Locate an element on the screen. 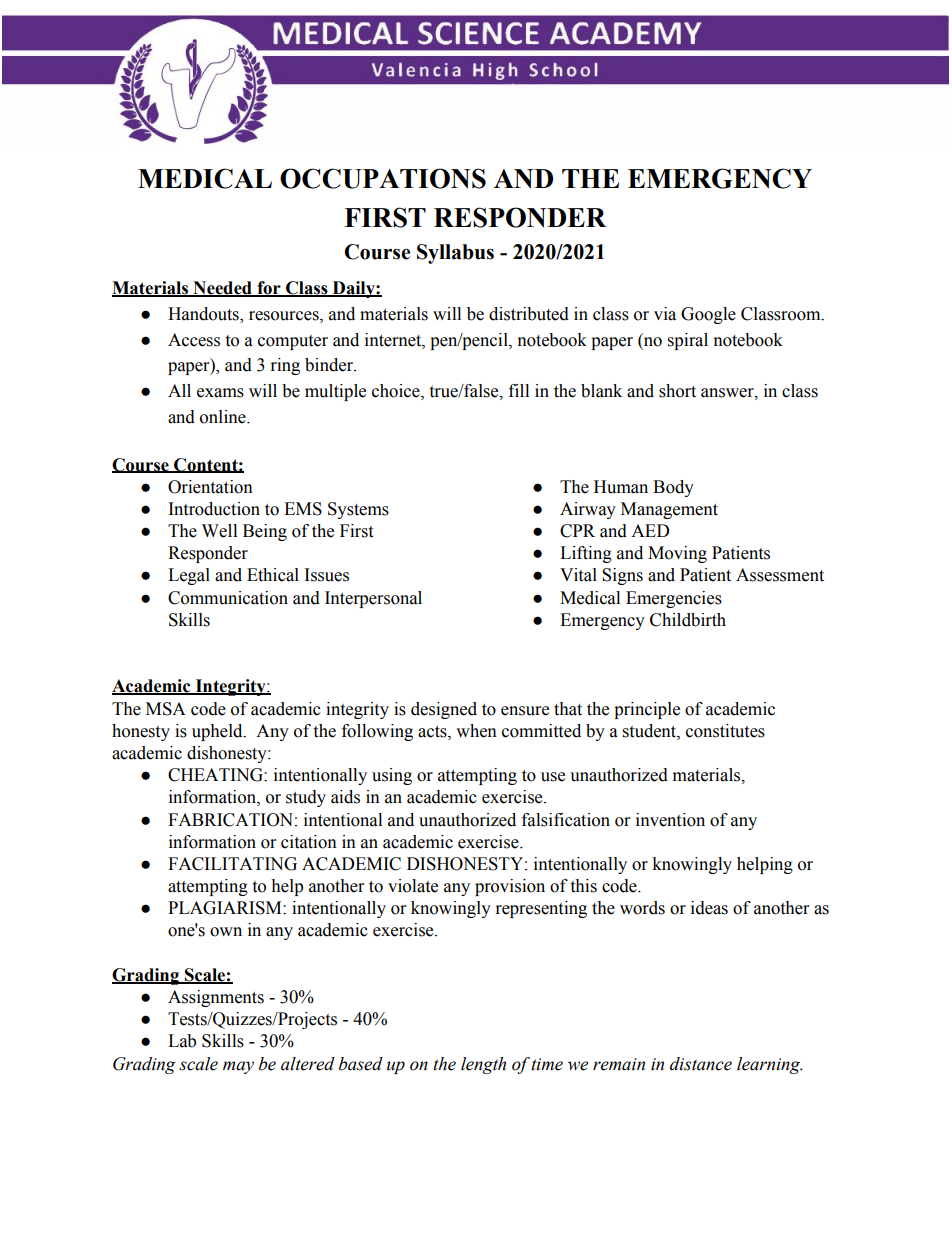  Communication is located at coordinates (228, 598).
